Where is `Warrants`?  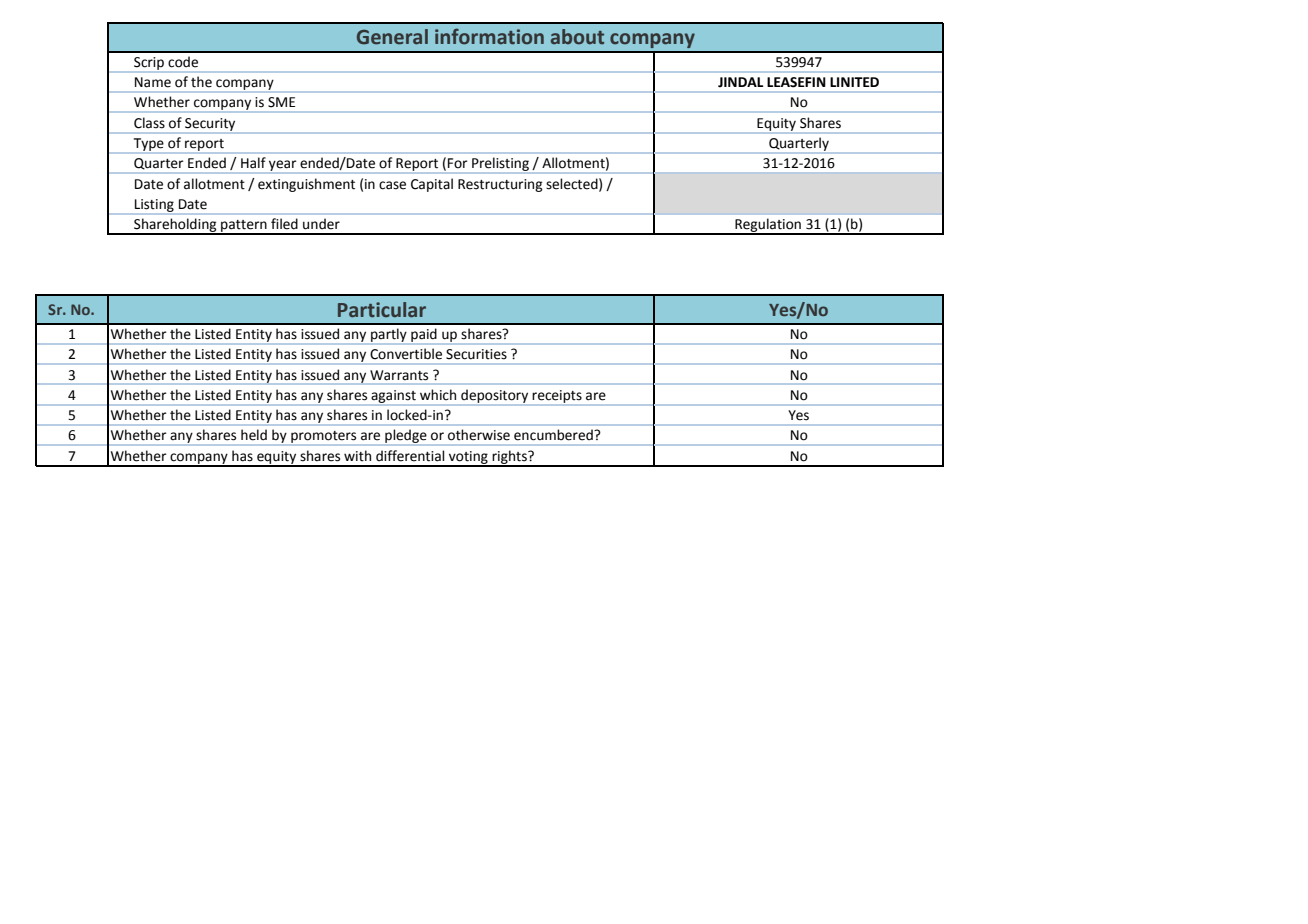 Warrants is located at coordinates (399, 375).
